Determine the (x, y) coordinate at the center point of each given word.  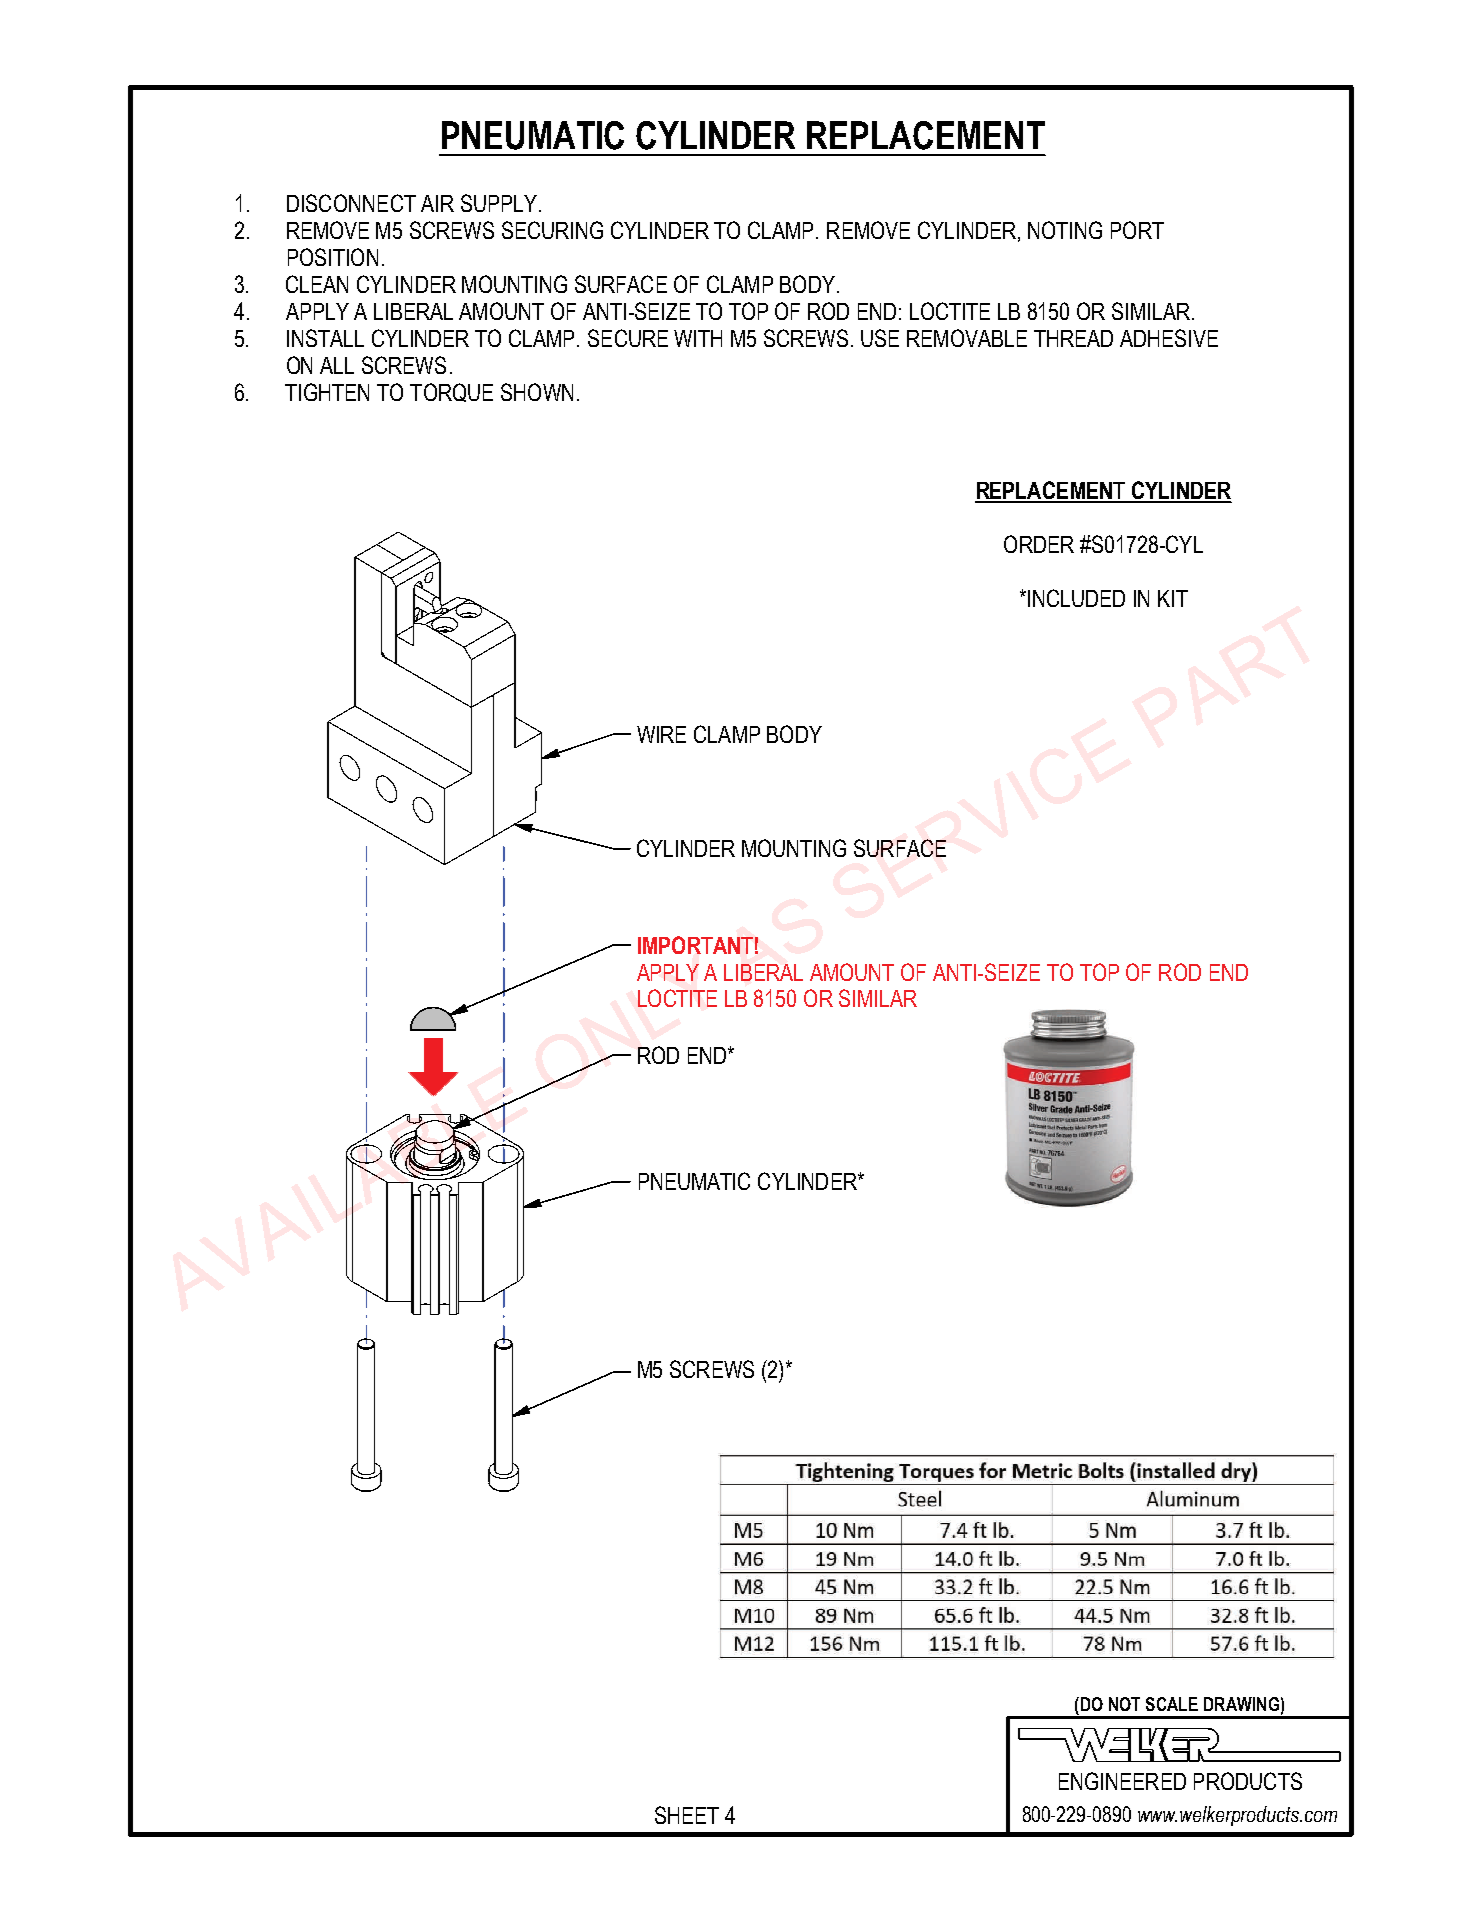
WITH (698, 338)
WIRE (661, 734)
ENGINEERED (1122, 1781)
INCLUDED (1076, 598)
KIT (1173, 598)
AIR (437, 203)
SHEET (687, 1815)
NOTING (1065, 230)
